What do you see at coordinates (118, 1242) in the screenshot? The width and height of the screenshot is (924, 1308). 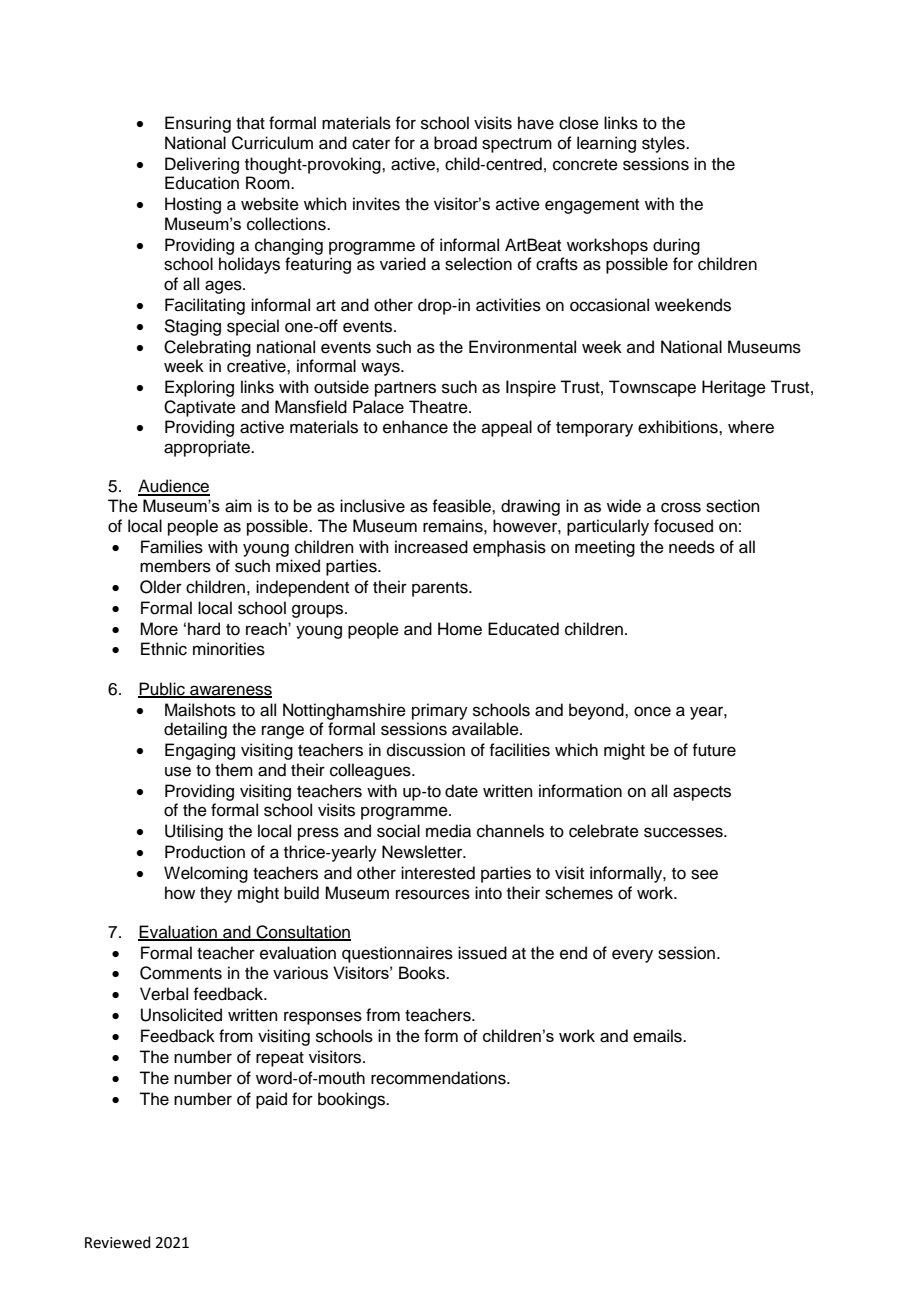 I see `Reviewed` at bounding box center [118, 1242].
